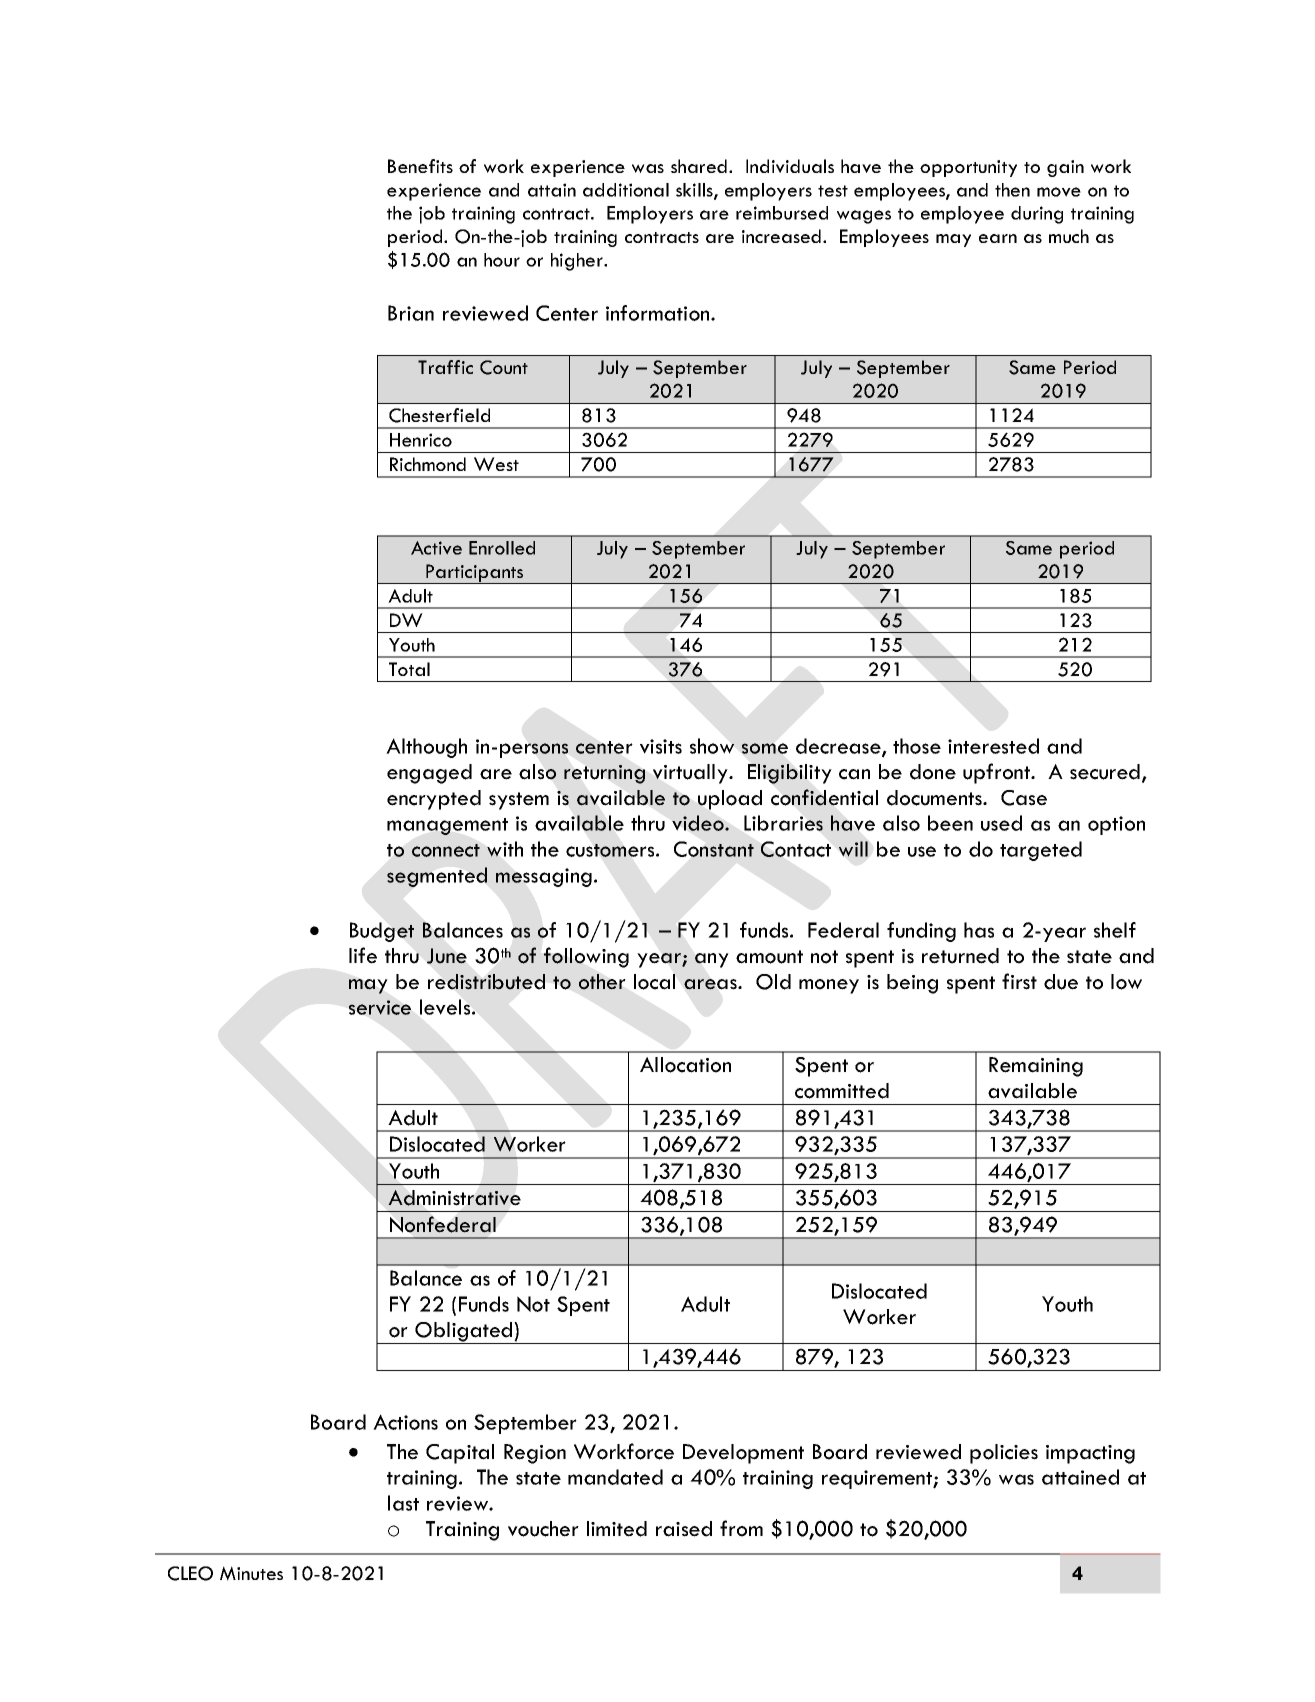  Describe the element at coordinates (1041, 851) in the screenshot. I see `targeted` at that location.
